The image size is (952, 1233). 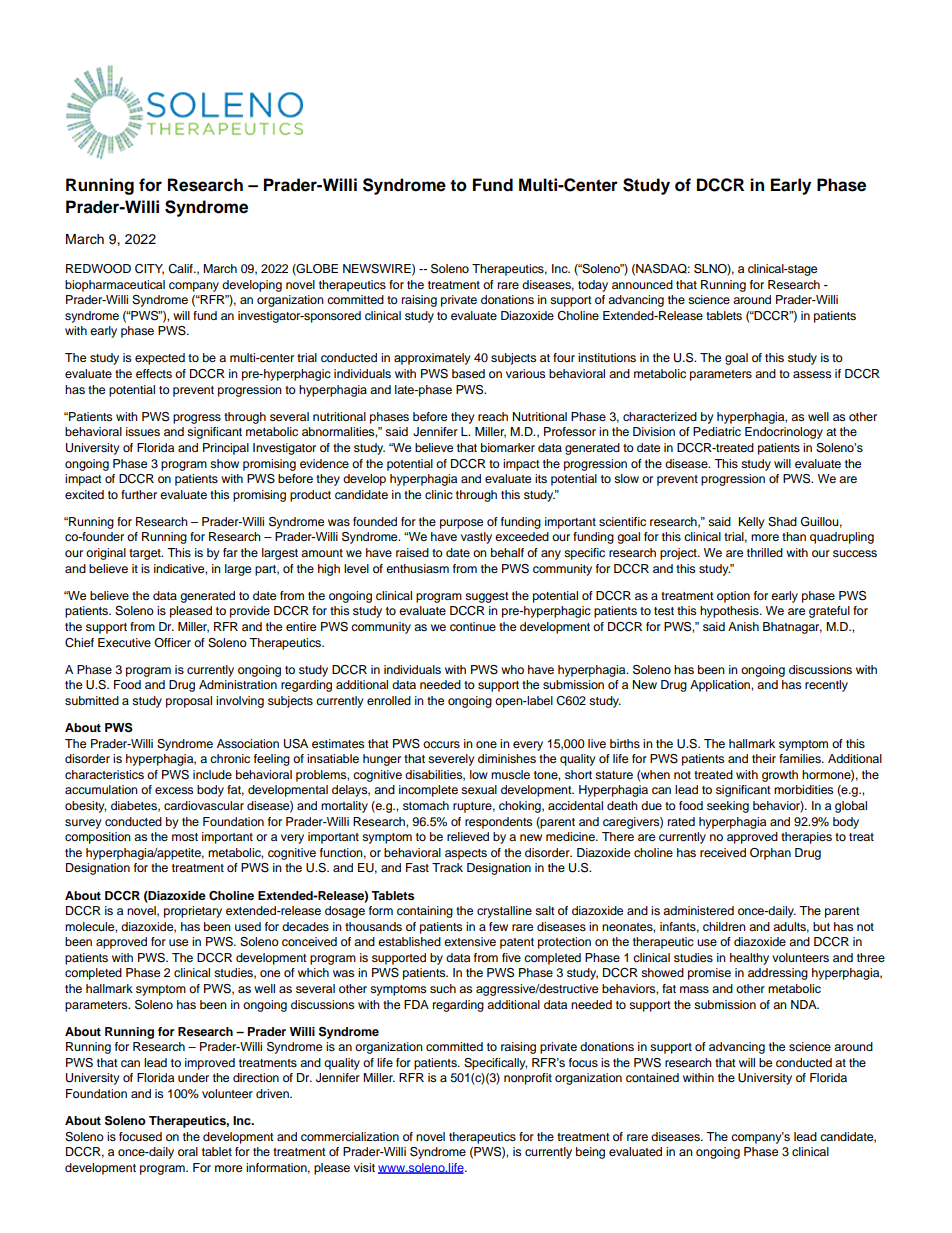 I want to click on announced, so click(x=642, y=284).
